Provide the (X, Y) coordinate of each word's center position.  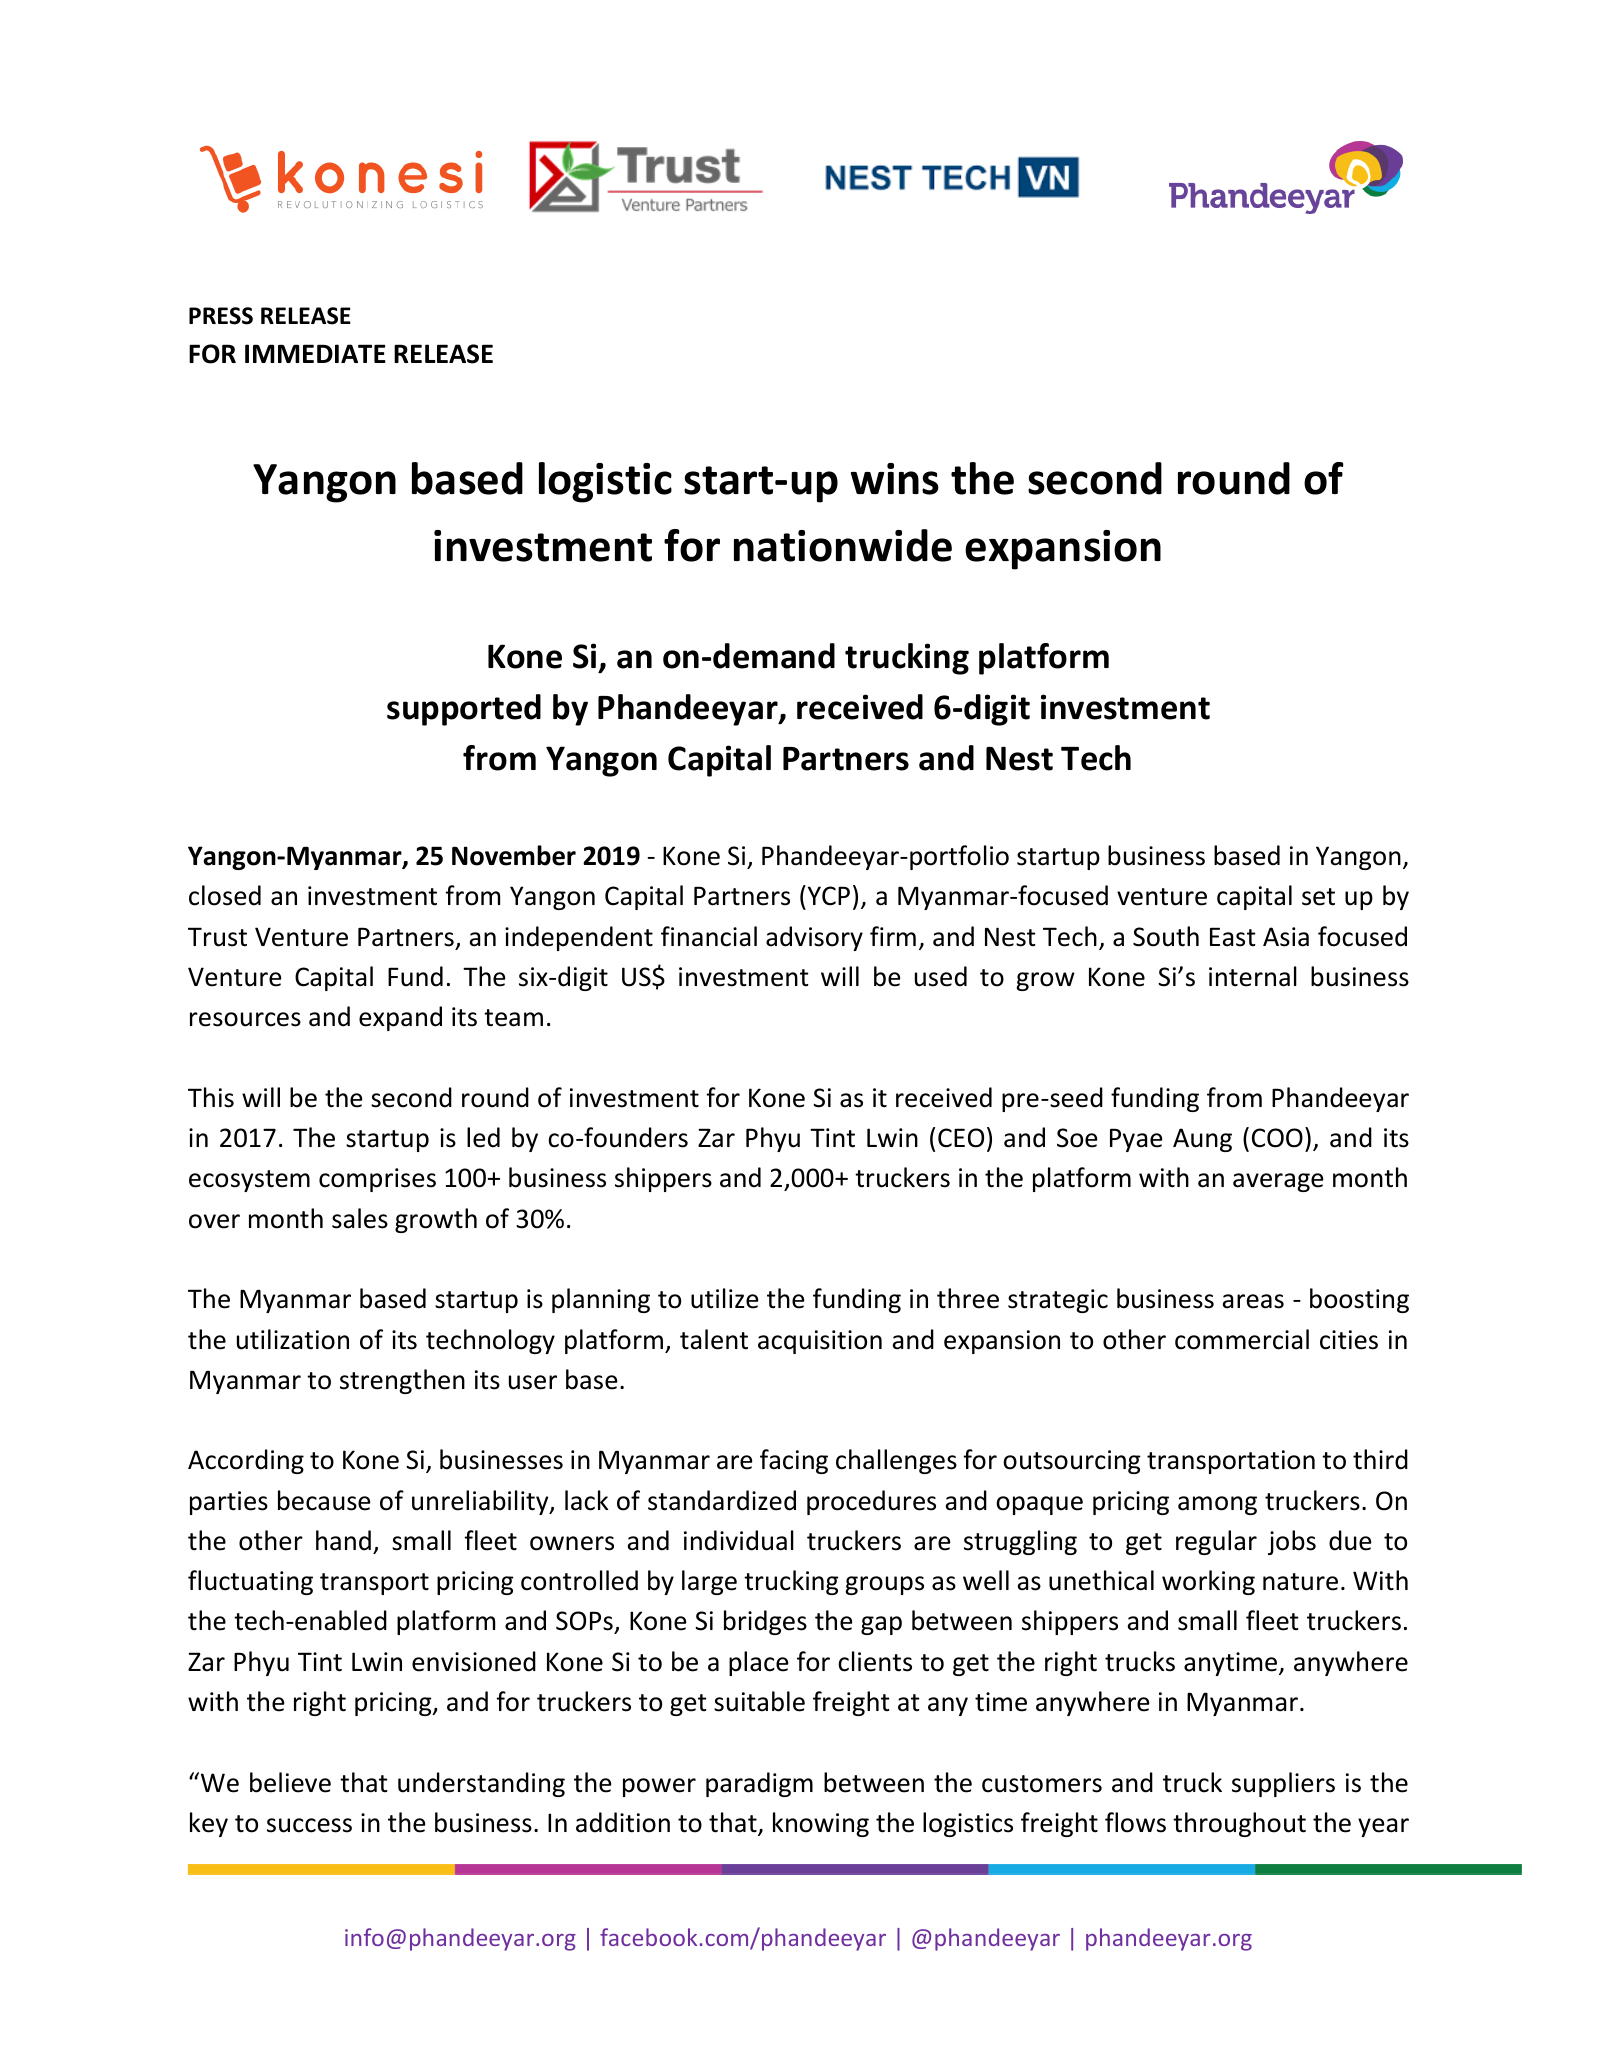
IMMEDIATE (315, 353)
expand (400, 1018)
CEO (961, 1138)
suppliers (1283, 1784)
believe (290, 1782)
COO (1277, 1138)
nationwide (843, 545)
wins (895, 479)
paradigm (759, 1784)
